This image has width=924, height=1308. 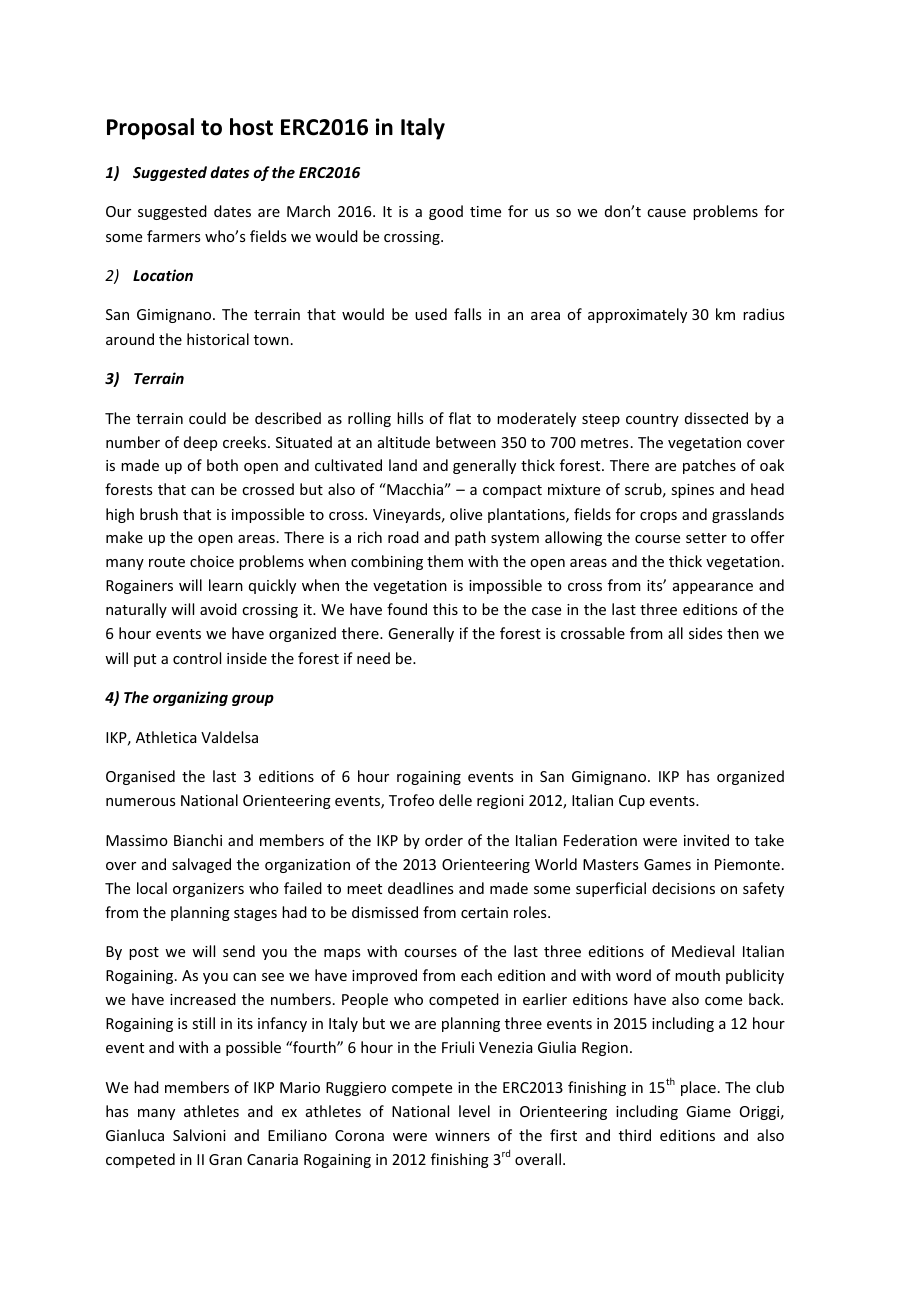 What do you see at coordinates (446, 212) in the image?
I see `good` at bounding box center [446, 212].
